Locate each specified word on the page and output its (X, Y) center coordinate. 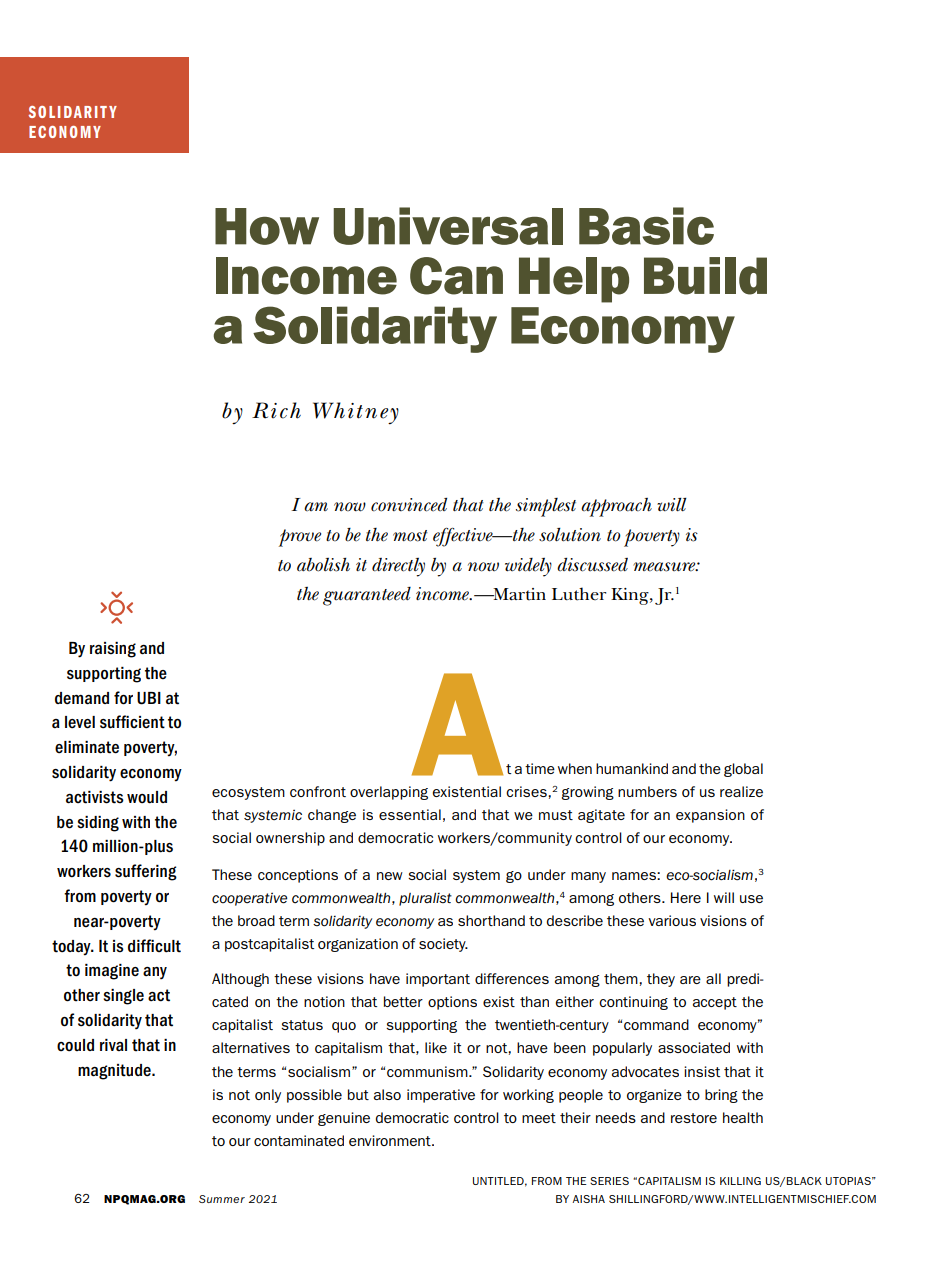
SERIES (609, 1181)
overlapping (389, 793)
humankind (632, 768)
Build (705, 276)
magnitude (115, 1072)
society (443, 945)
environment (391, 1140)
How (267, 226)
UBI (149, 698)
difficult (154, 946)
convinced (409, 505)
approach (616, 507)
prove (300, 538)
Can (456, 276)
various (672, 920)
